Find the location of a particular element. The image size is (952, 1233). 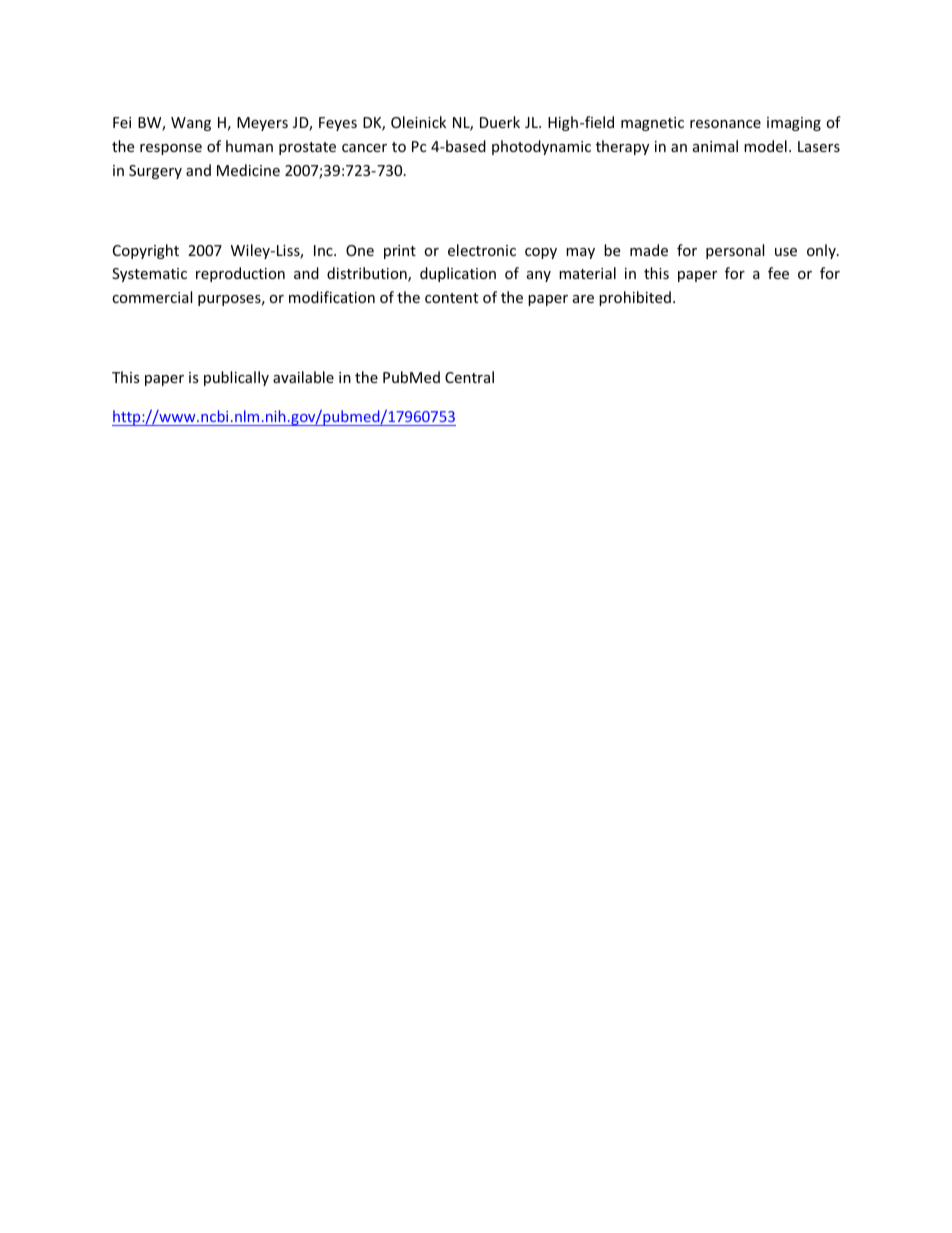

resonance is located at coordinates (725, 124).
